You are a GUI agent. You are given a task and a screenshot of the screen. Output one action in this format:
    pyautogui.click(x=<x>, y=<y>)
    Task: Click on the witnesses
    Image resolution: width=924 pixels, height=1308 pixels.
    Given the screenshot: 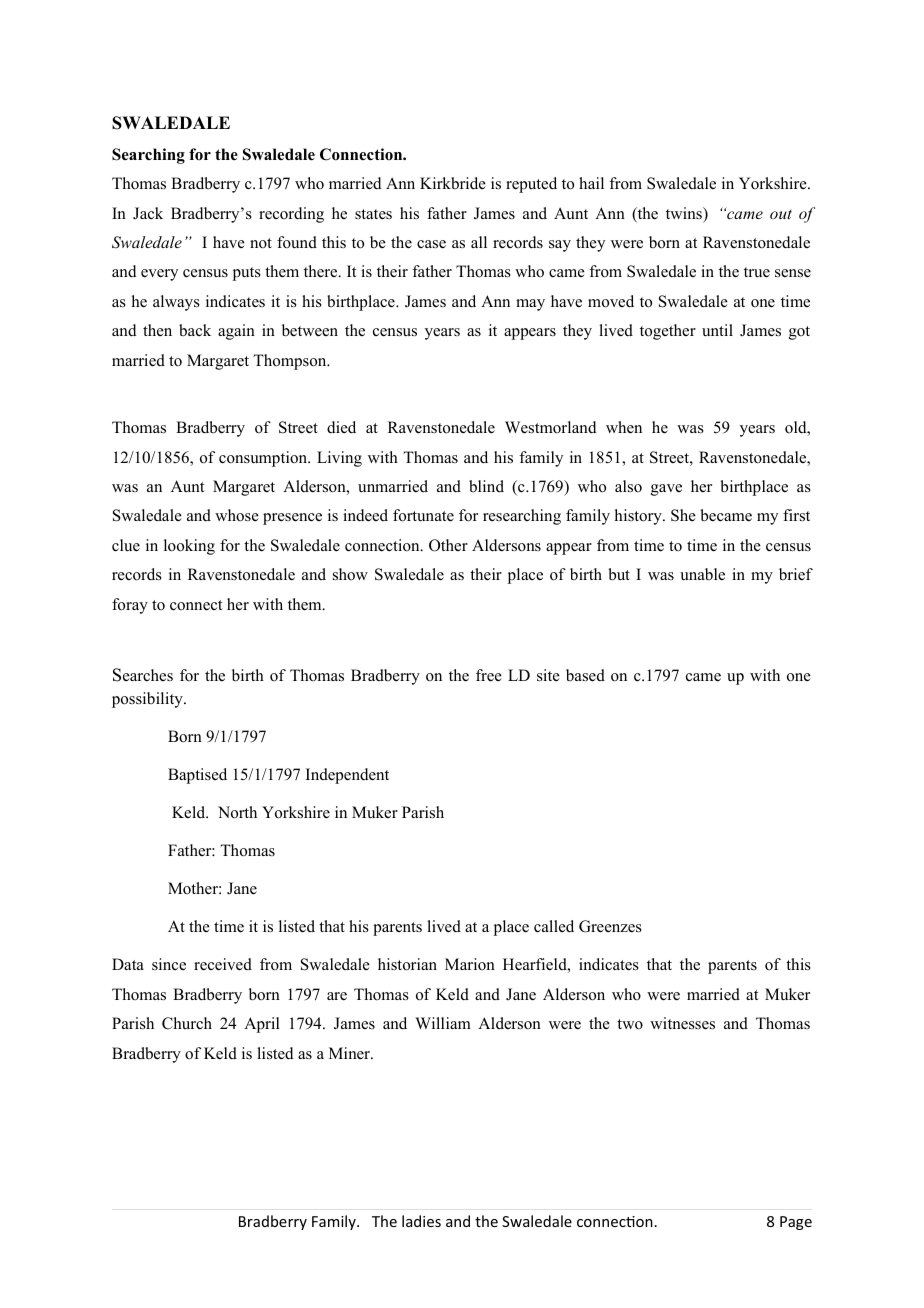 What is the action you would take?
    pyautogui.click(x=682, y=1023)
